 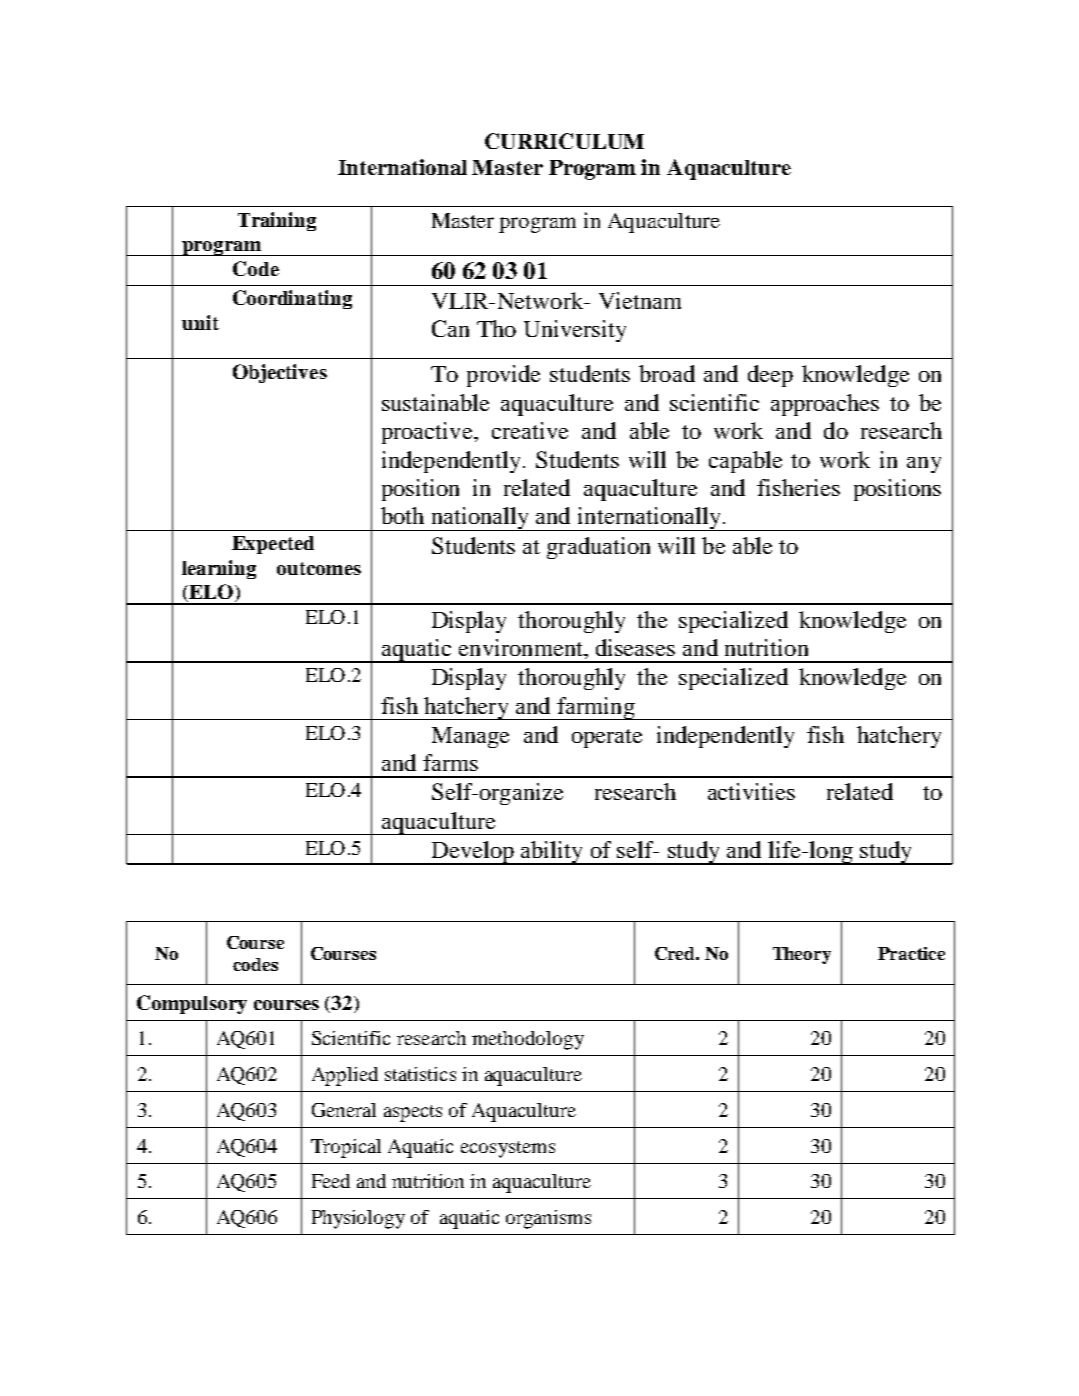 What do you see at coordinates (319, 568) in the page?
I see `outcomes` at bounding box center [319, 568].
